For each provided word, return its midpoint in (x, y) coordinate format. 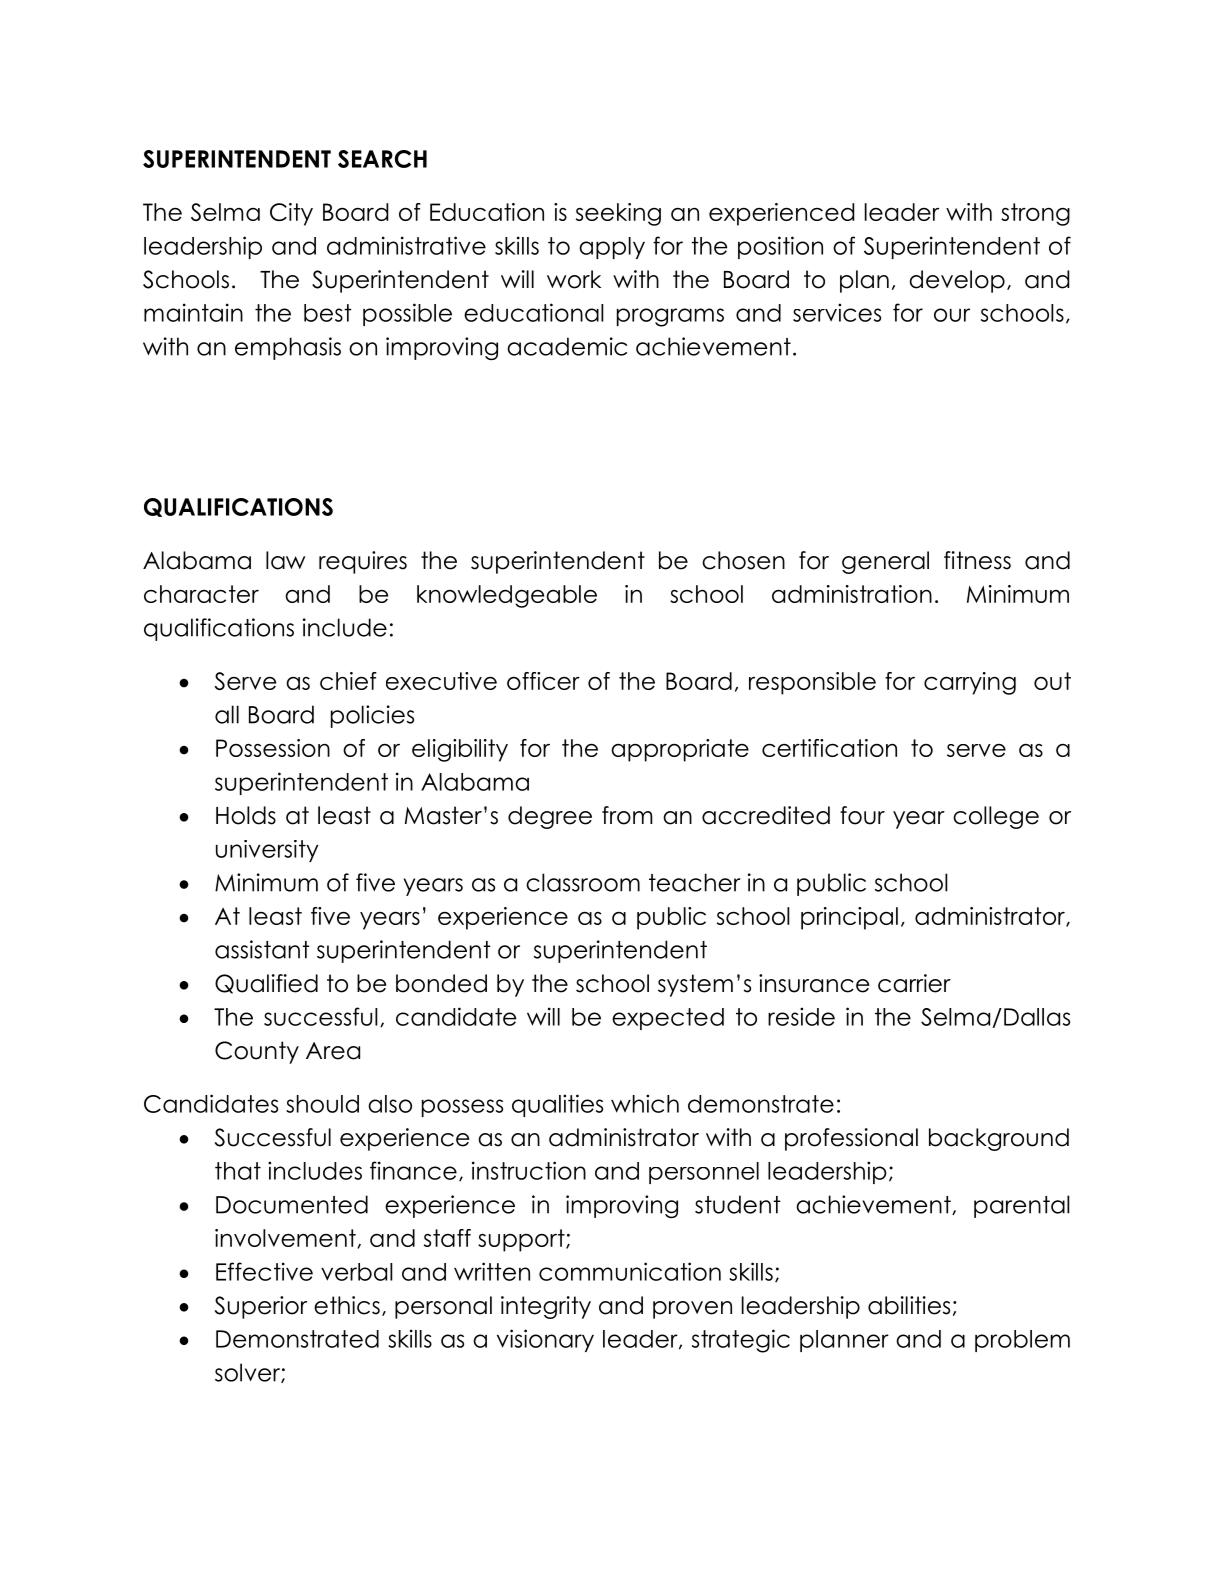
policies (372, 716)
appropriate (680, 750)
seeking (618, 214)
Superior (261, 1307)
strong (1035, 214)
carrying (970, 683)
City (291, 214)
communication (630, 1271)
